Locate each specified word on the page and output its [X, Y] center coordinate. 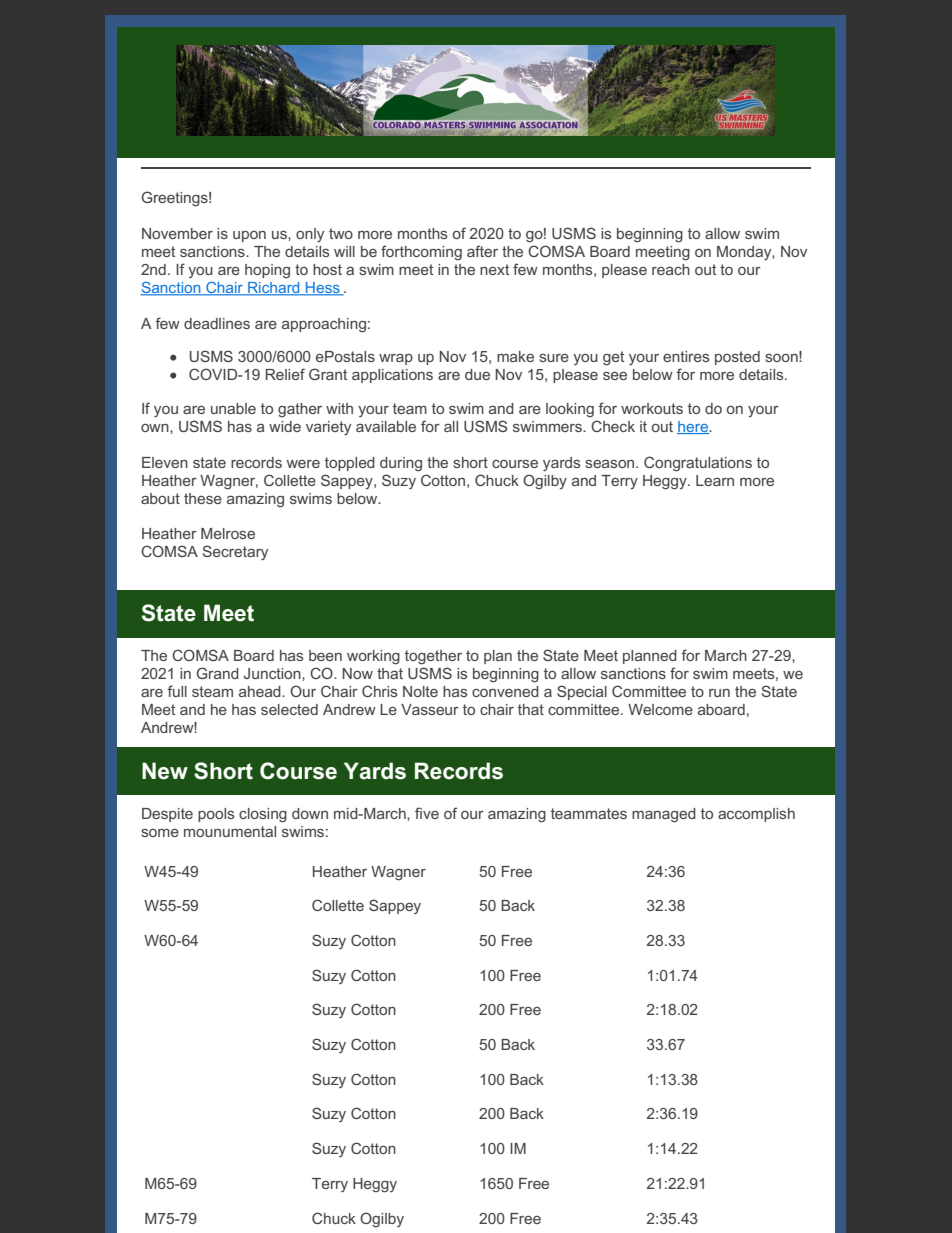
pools [216, 815]
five [427, 813]
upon [249, 236]
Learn [715, 480]
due [477, 374]
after [482, 251]
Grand [217, 673]
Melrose [228, 533]
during [401, 464]
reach [671, 269]
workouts [652, 408]
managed [664, 815]
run [719, 693]
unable [233, 408]
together [433, 657]
